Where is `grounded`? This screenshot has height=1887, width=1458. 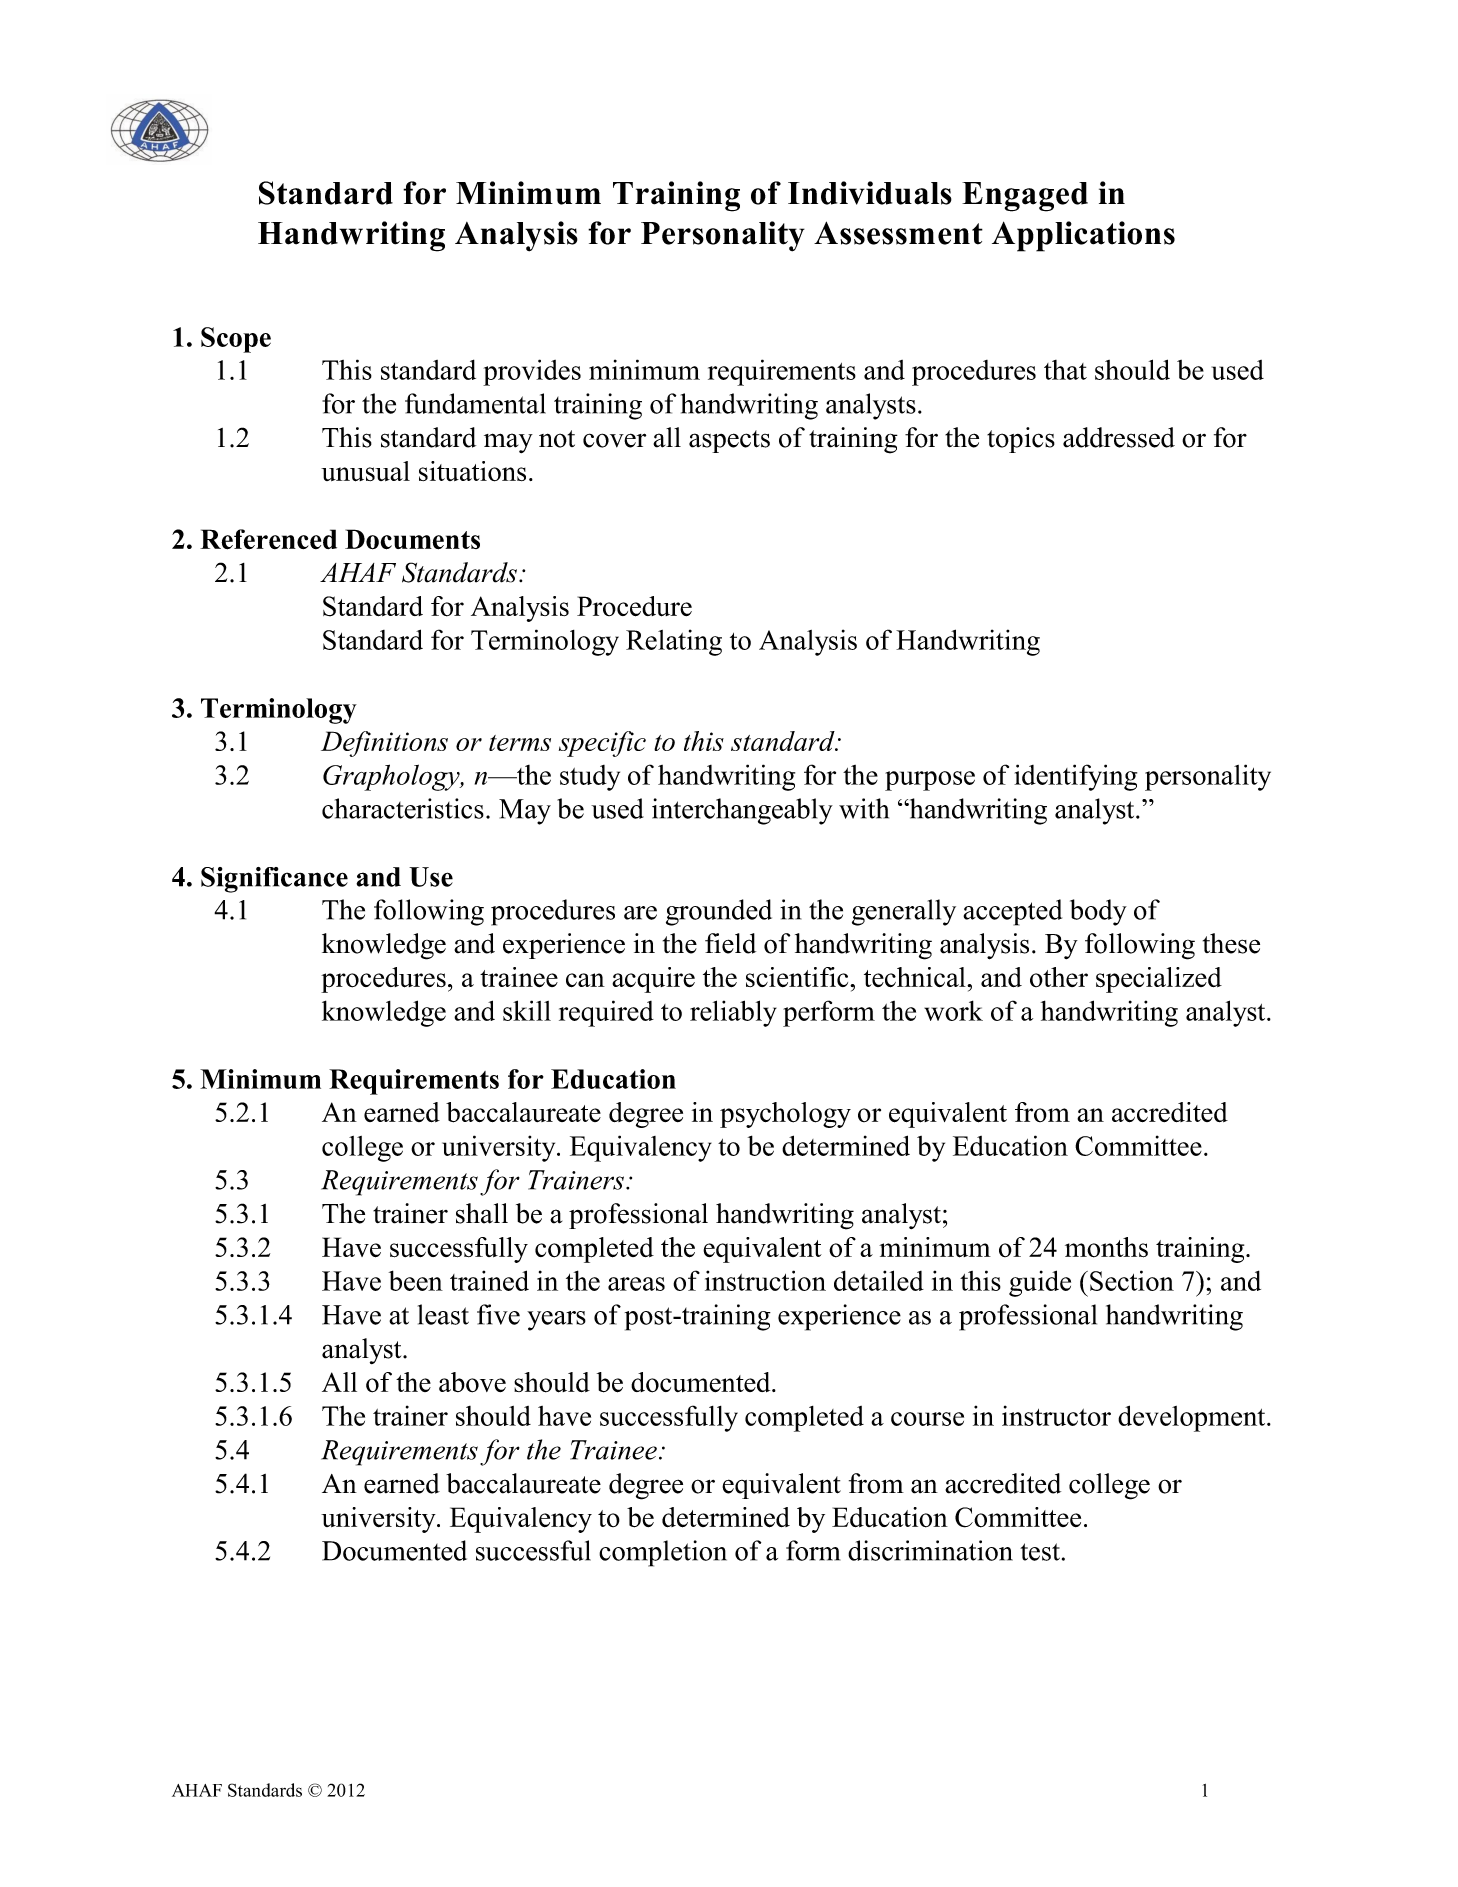
grounded is located at coordinates (719, 912).
